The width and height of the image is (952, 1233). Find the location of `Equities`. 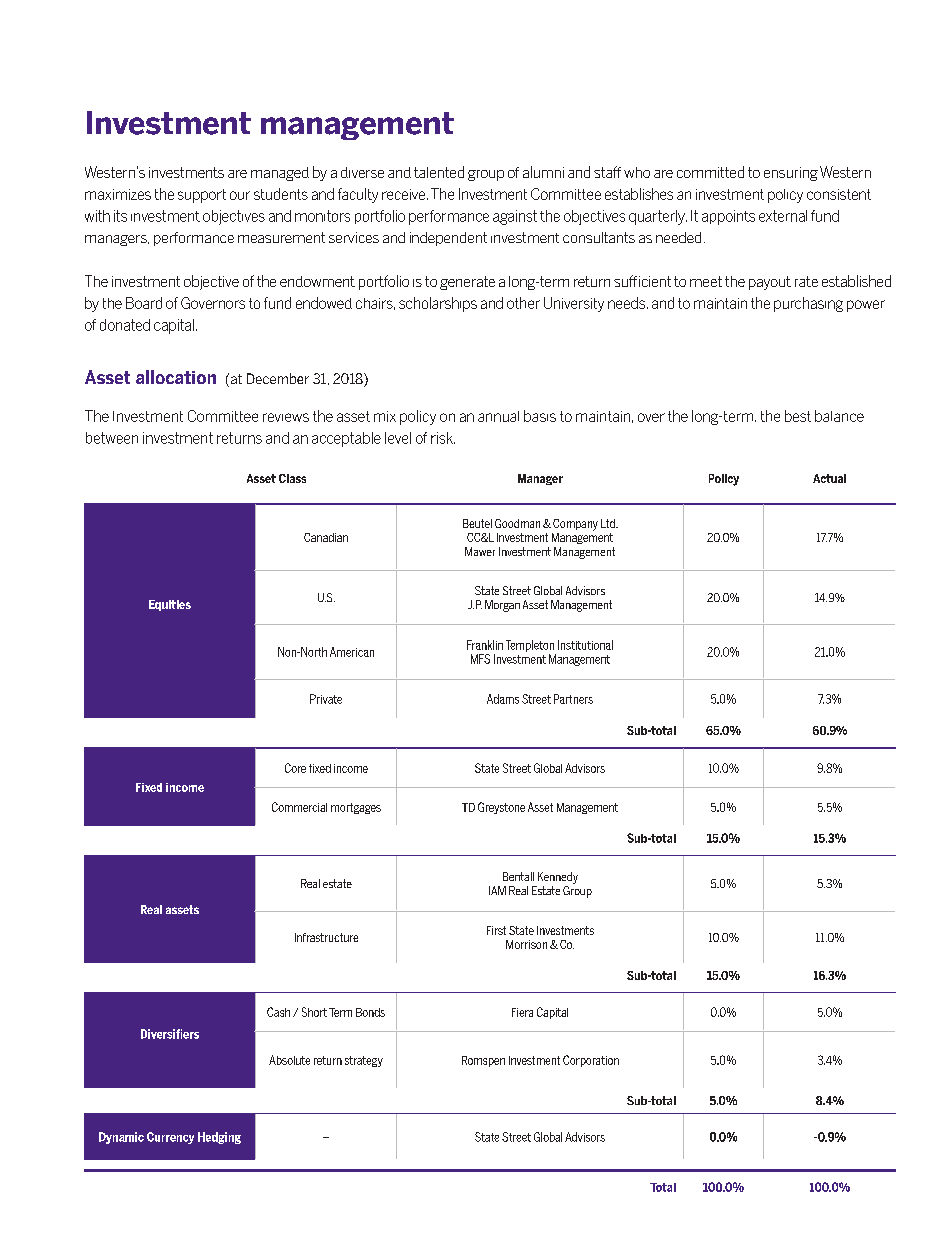

Equities is located at coordinates (170, 605).
